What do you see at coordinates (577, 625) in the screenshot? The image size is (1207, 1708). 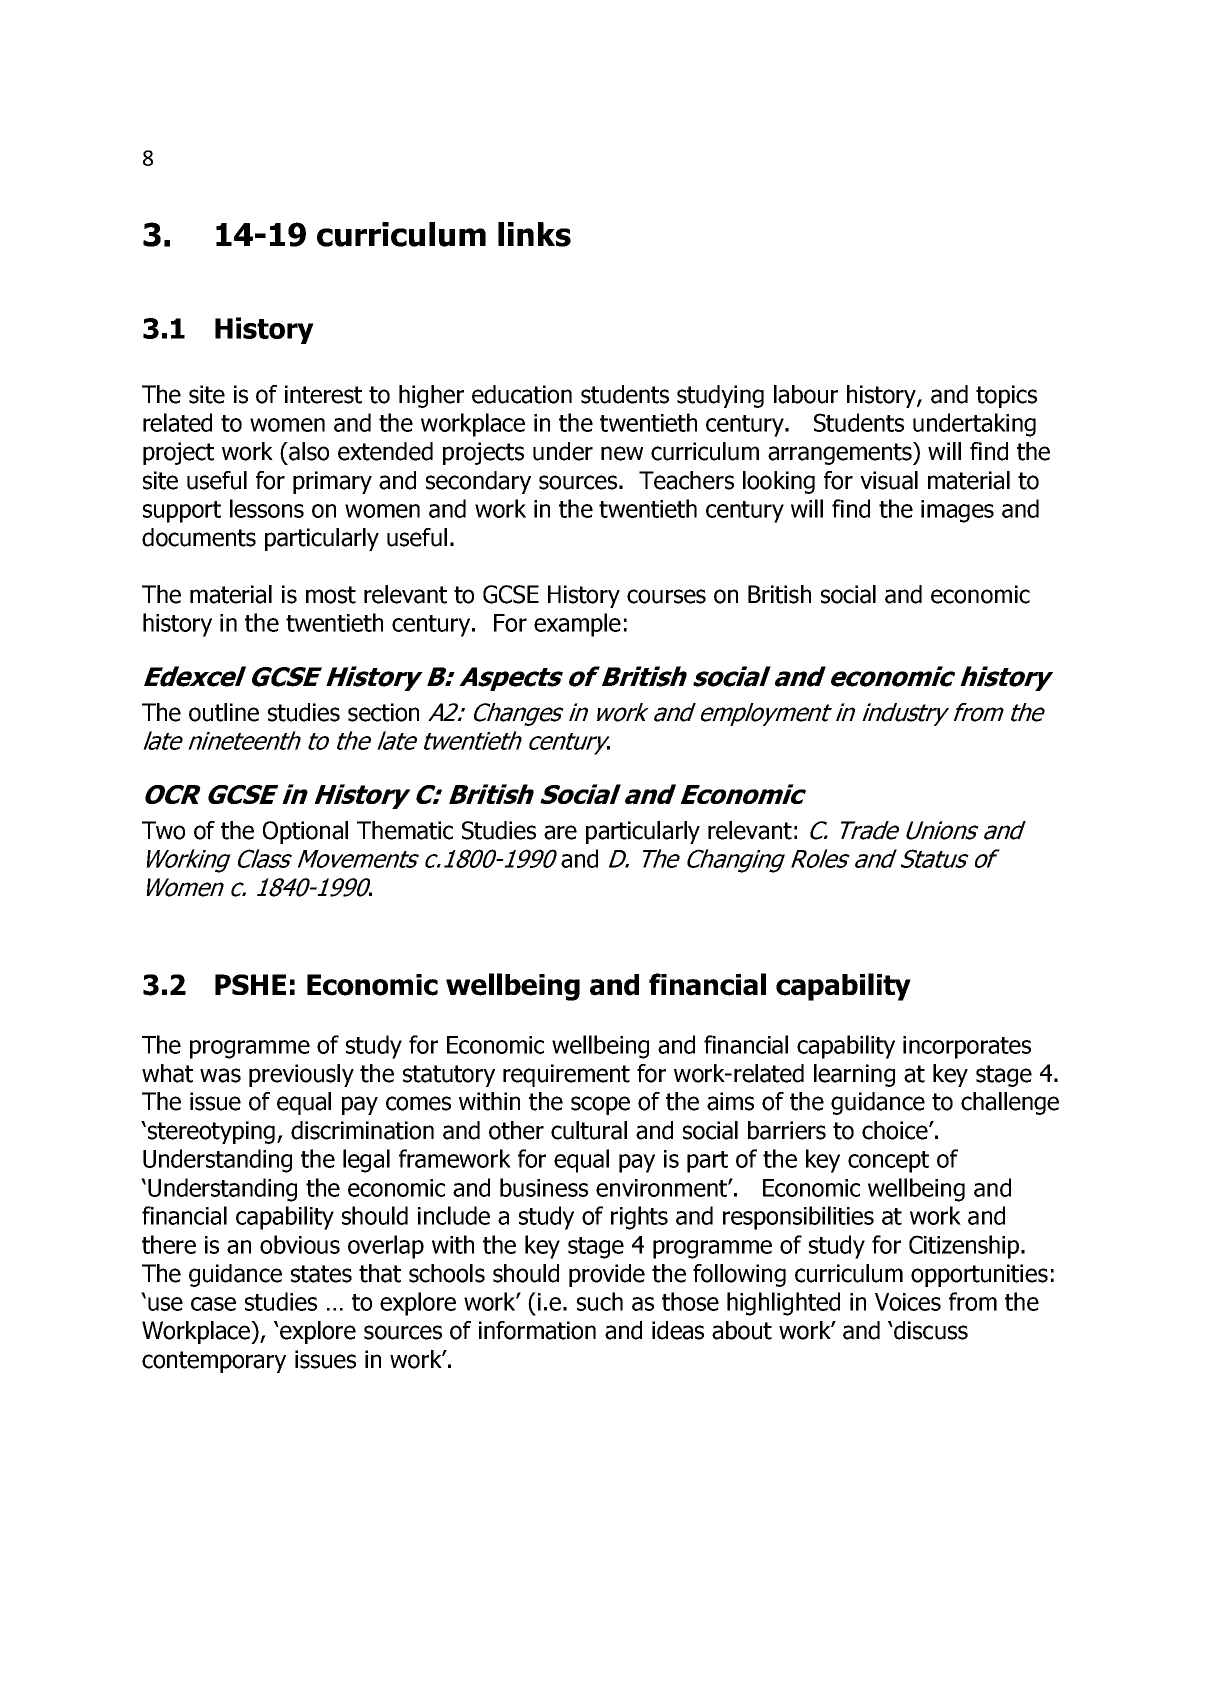 I see `example` at bounding box center [577, 625].
